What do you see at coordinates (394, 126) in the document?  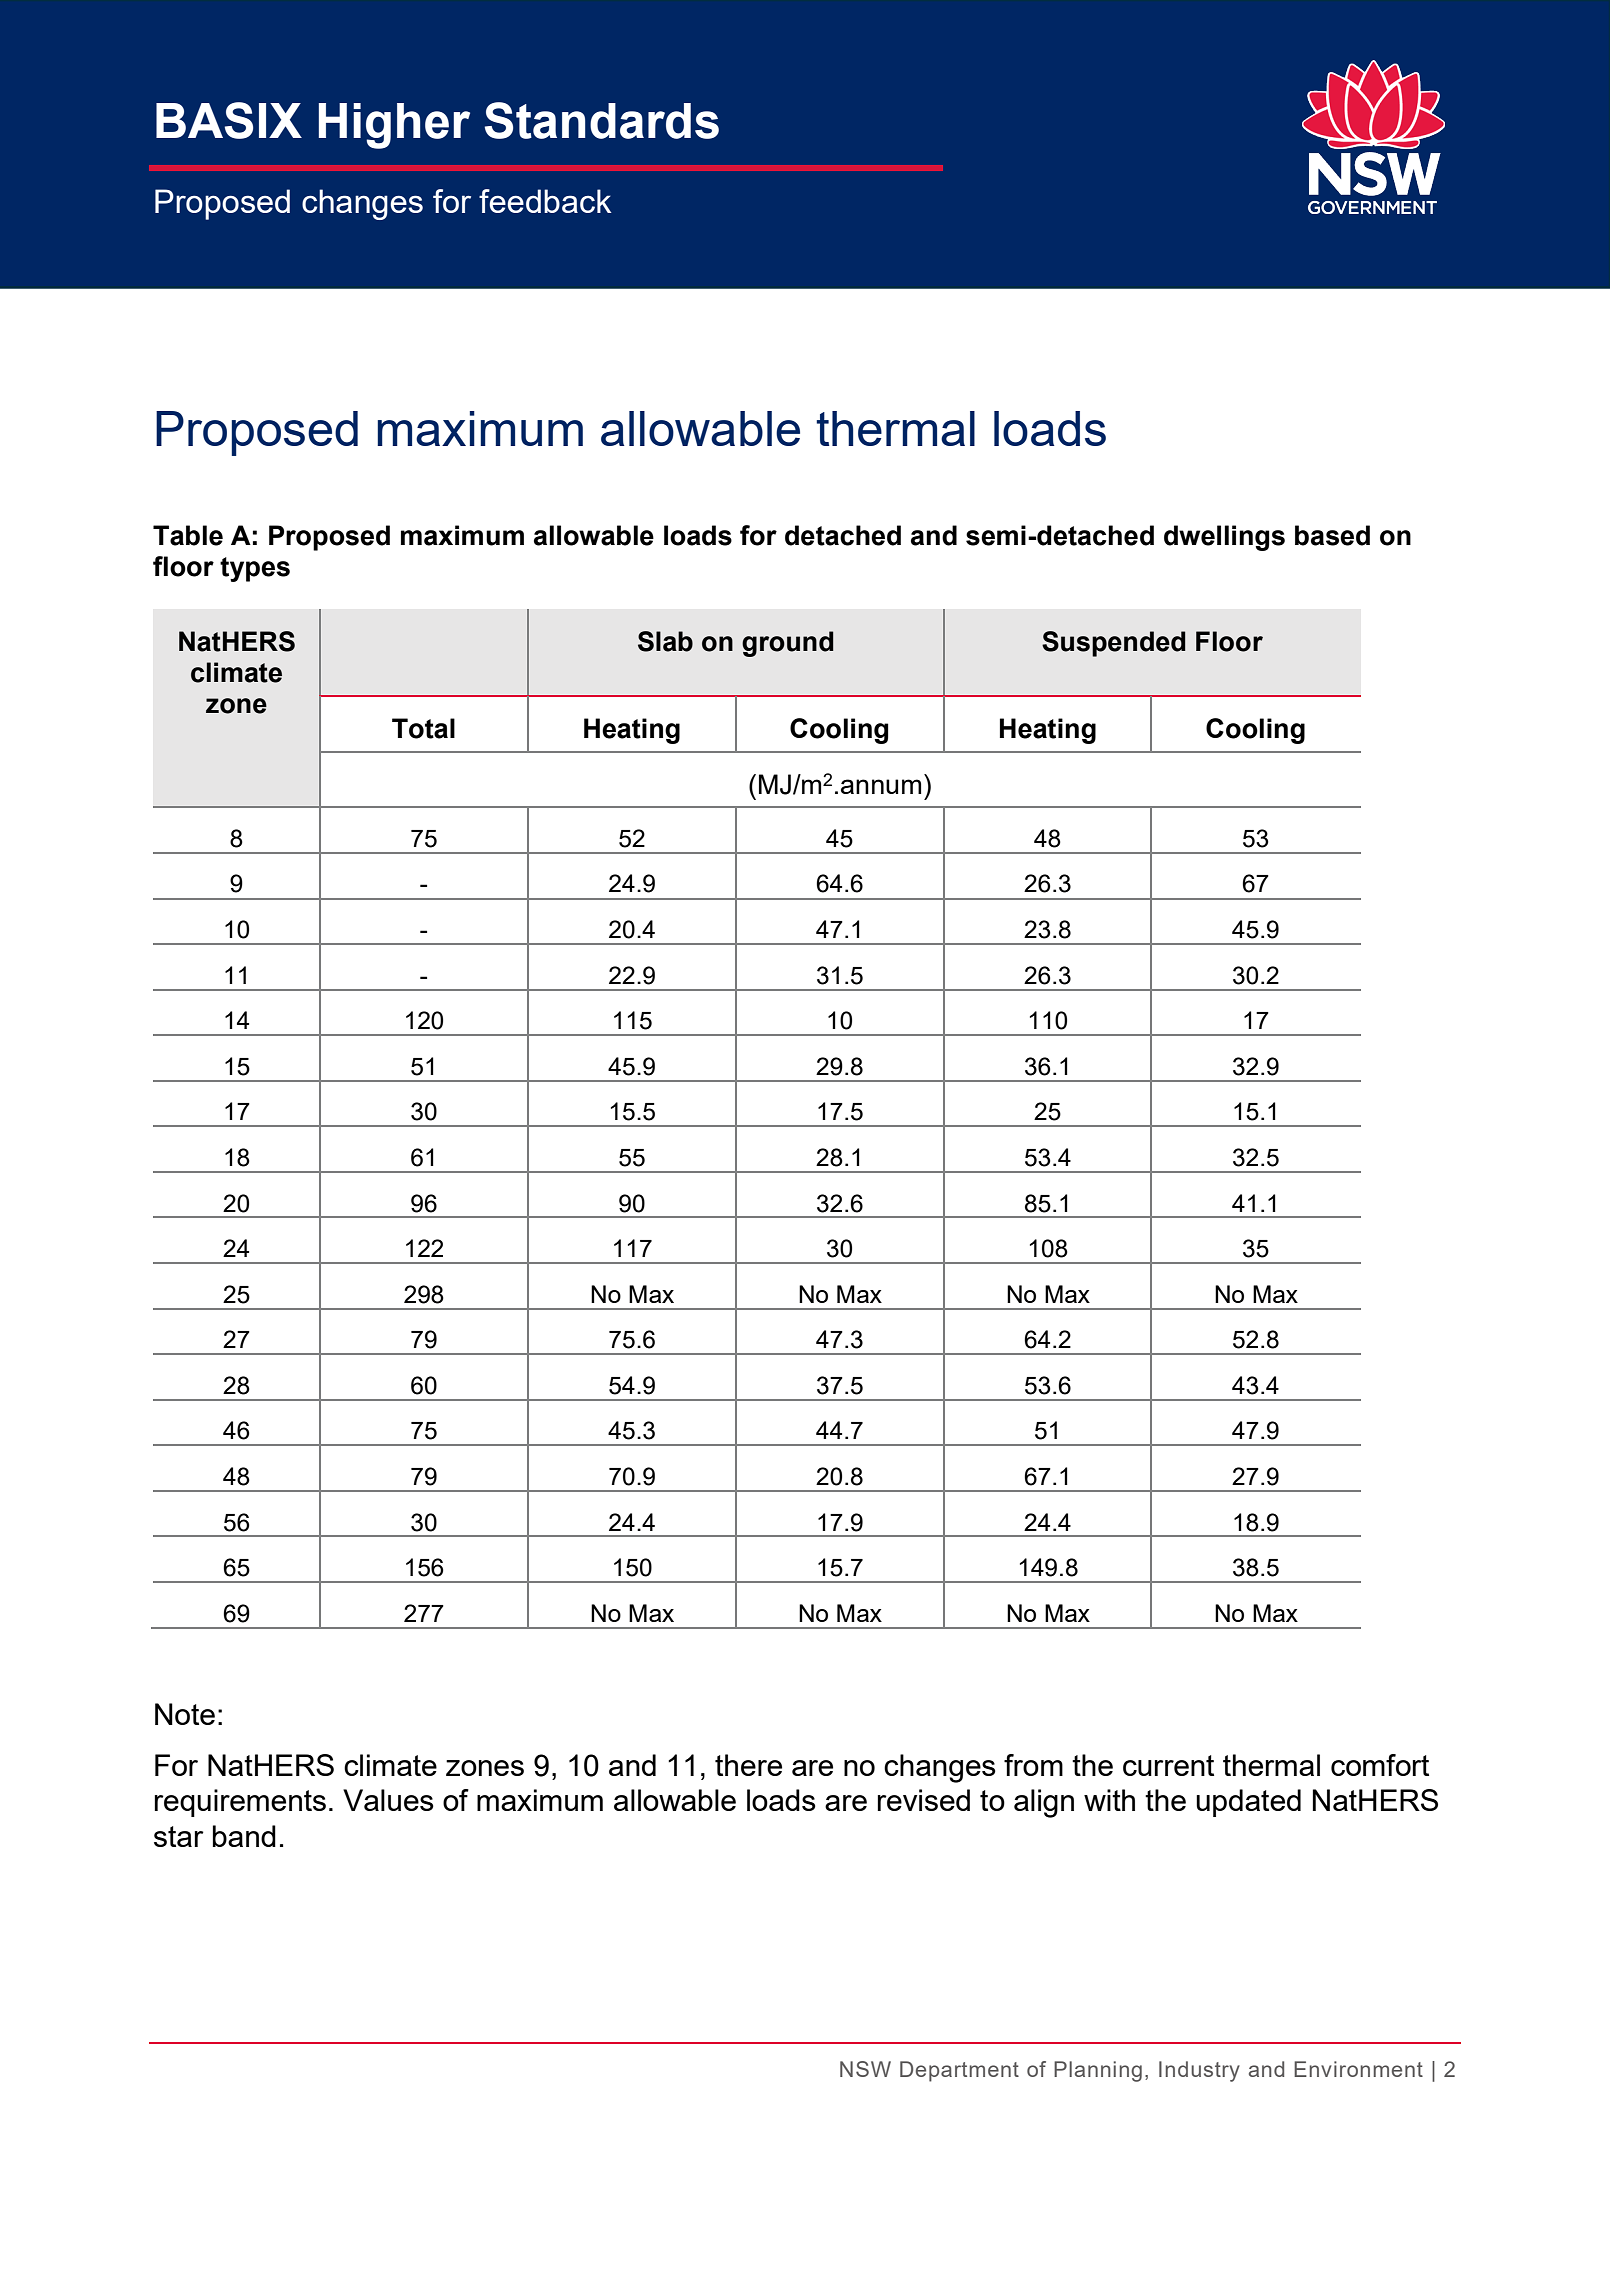 I see `Higher` at bounding box center [394, 126].
